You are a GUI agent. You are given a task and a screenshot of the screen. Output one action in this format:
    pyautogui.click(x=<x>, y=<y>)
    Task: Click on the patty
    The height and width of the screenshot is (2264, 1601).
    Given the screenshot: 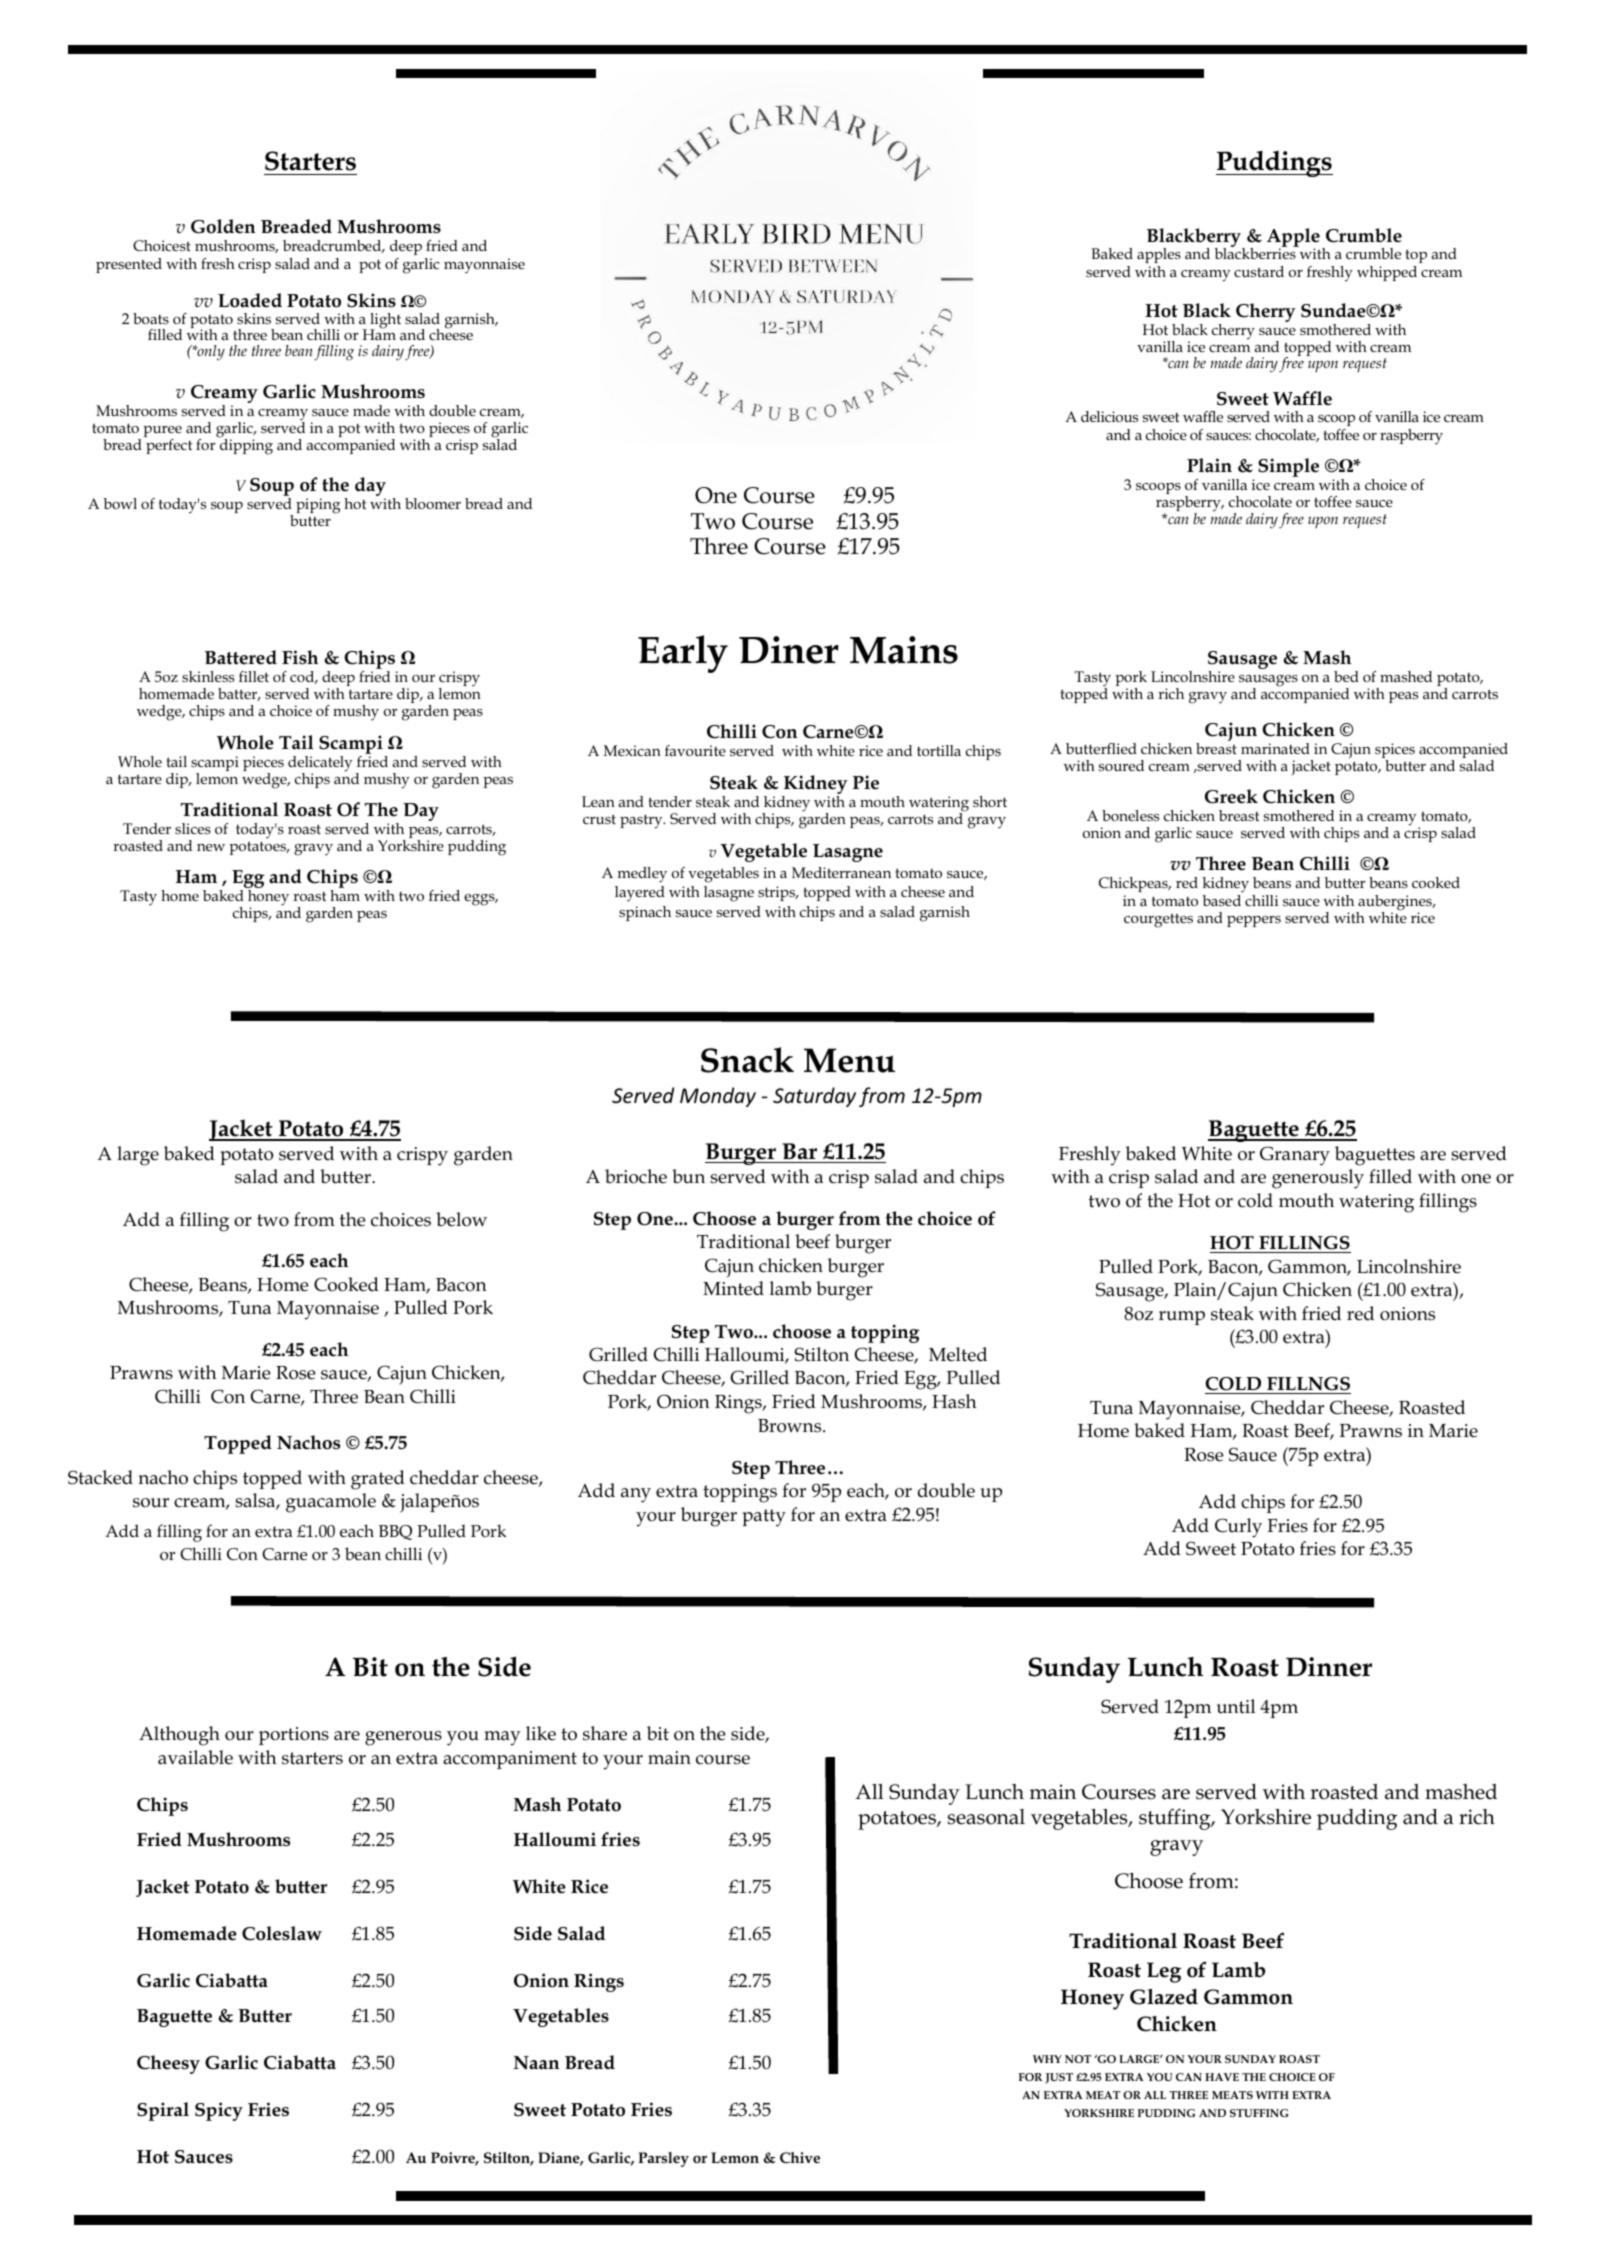 What is the action you would take?
    pyautogui.click(x=764, y=1518)
